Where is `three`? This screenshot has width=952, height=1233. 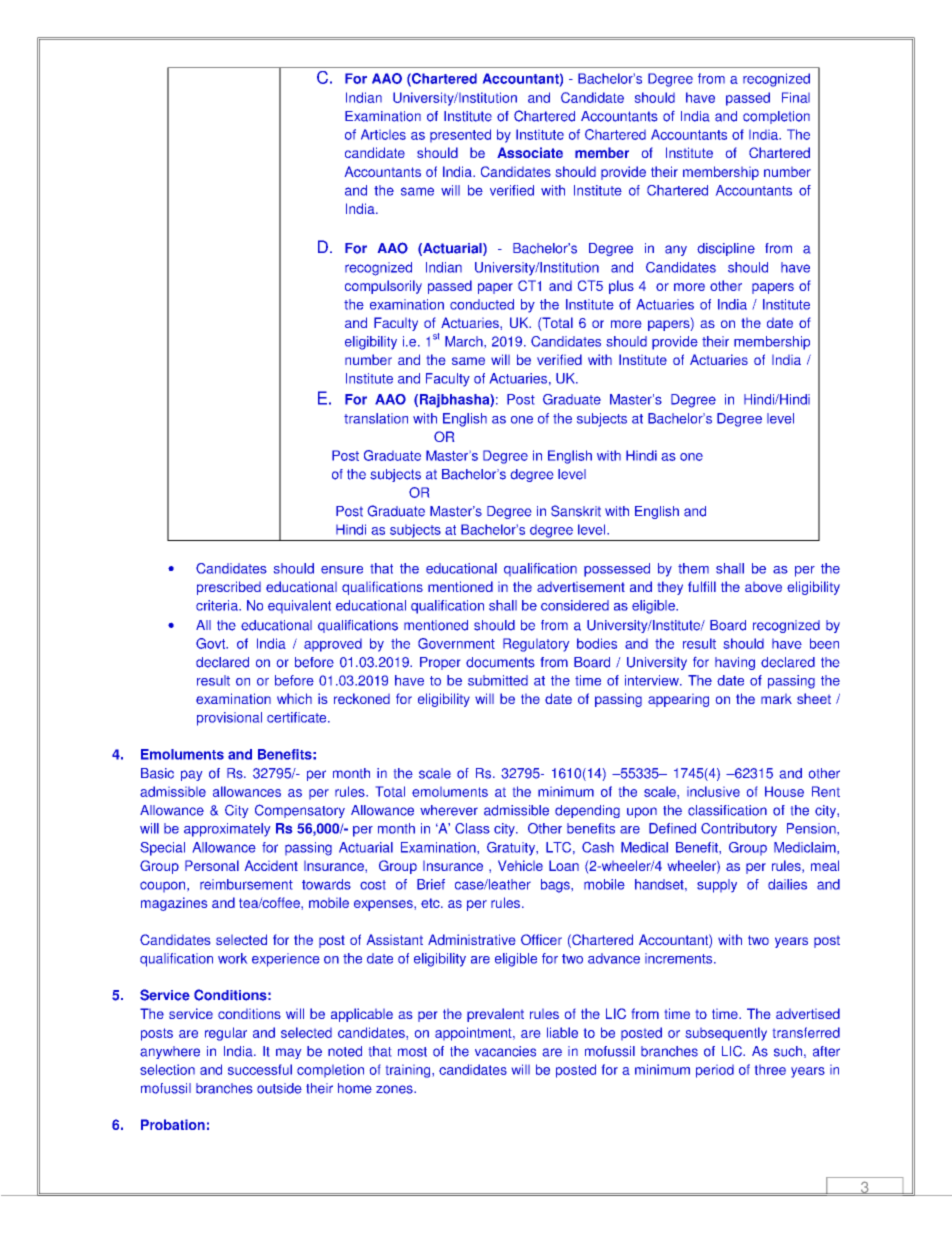
three is located at coordinates (770, 1070).
